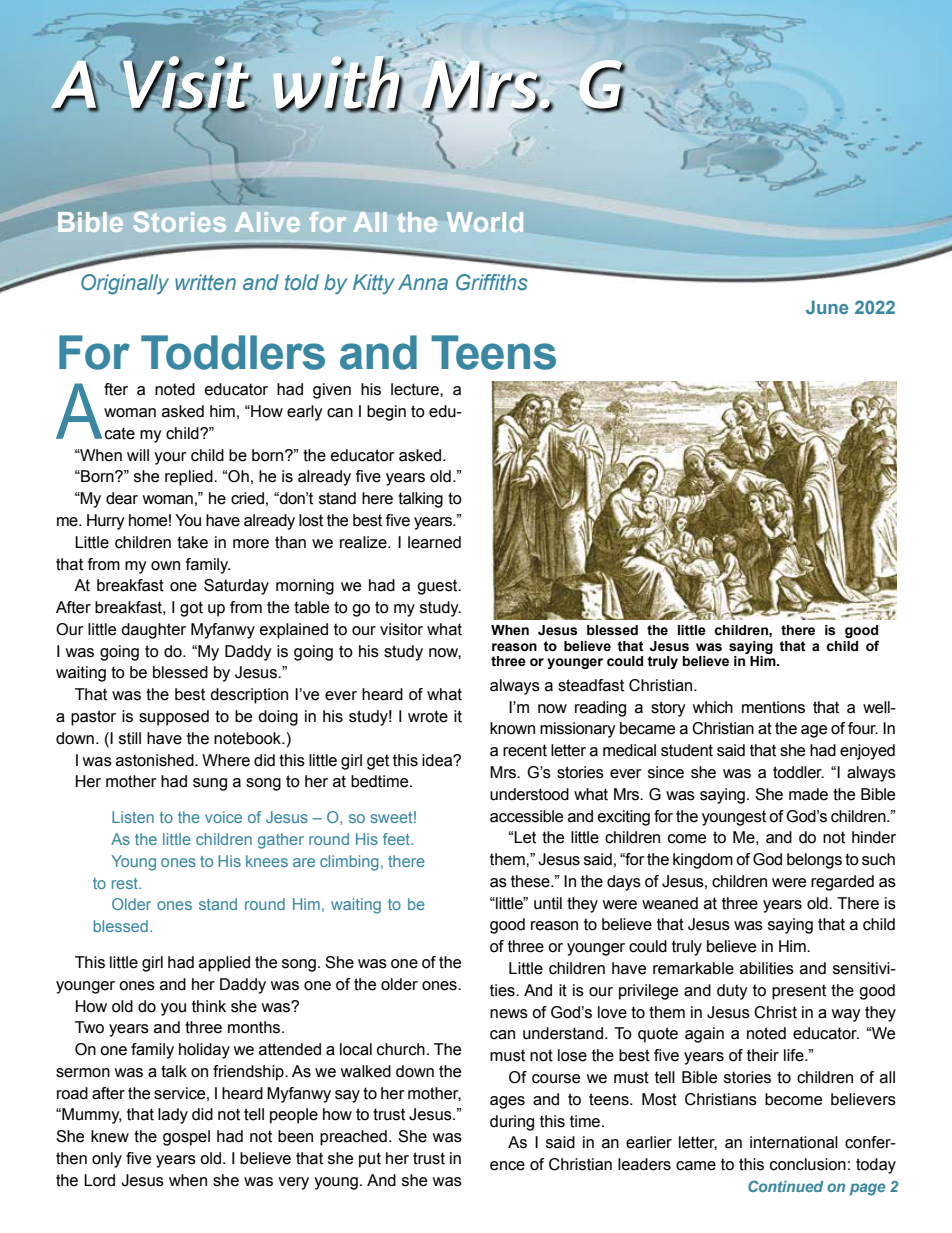  I want to click on mentions, so click(773, 707).
